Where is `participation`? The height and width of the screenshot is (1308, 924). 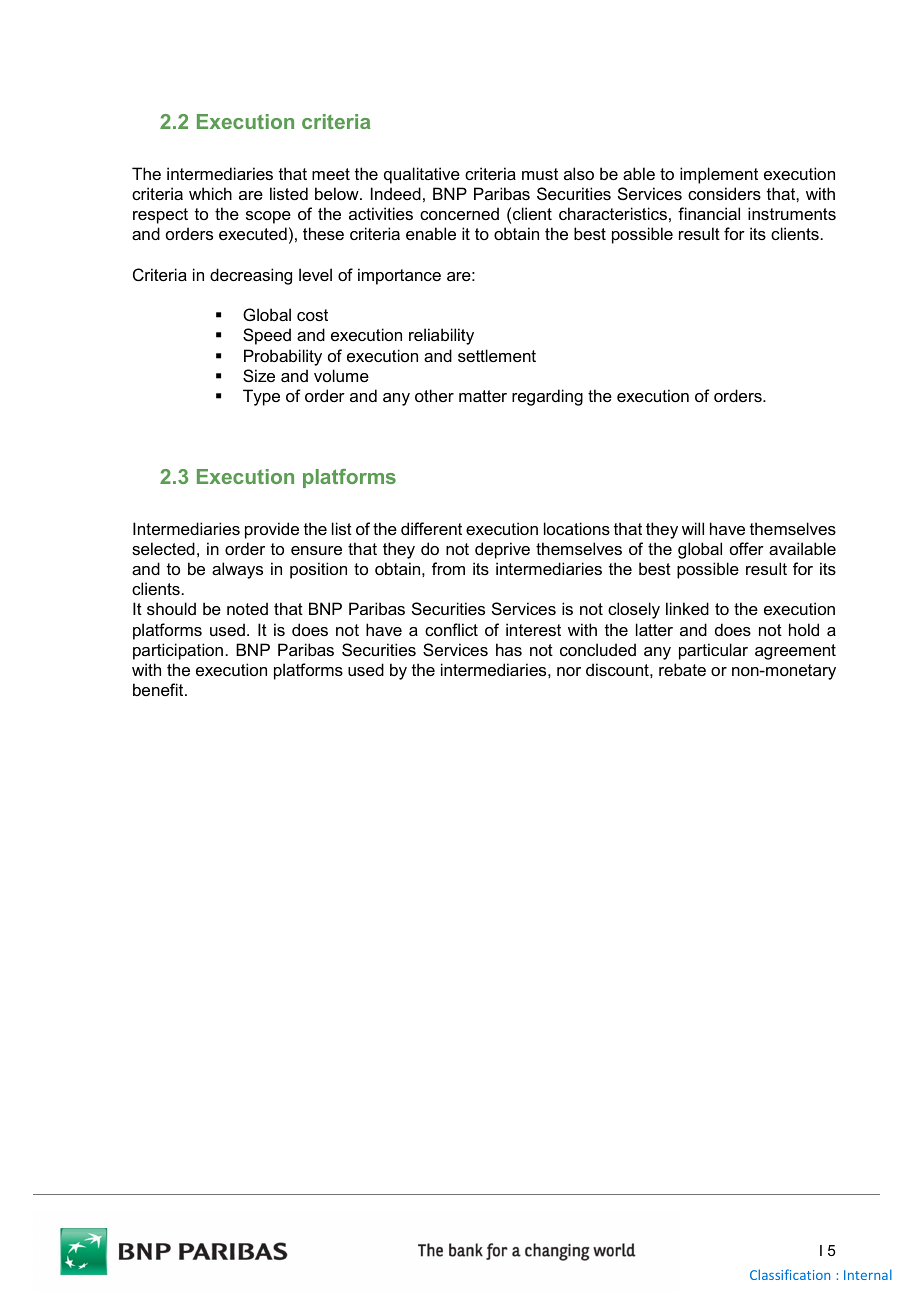
participation is located at coordinates (178, 651).
